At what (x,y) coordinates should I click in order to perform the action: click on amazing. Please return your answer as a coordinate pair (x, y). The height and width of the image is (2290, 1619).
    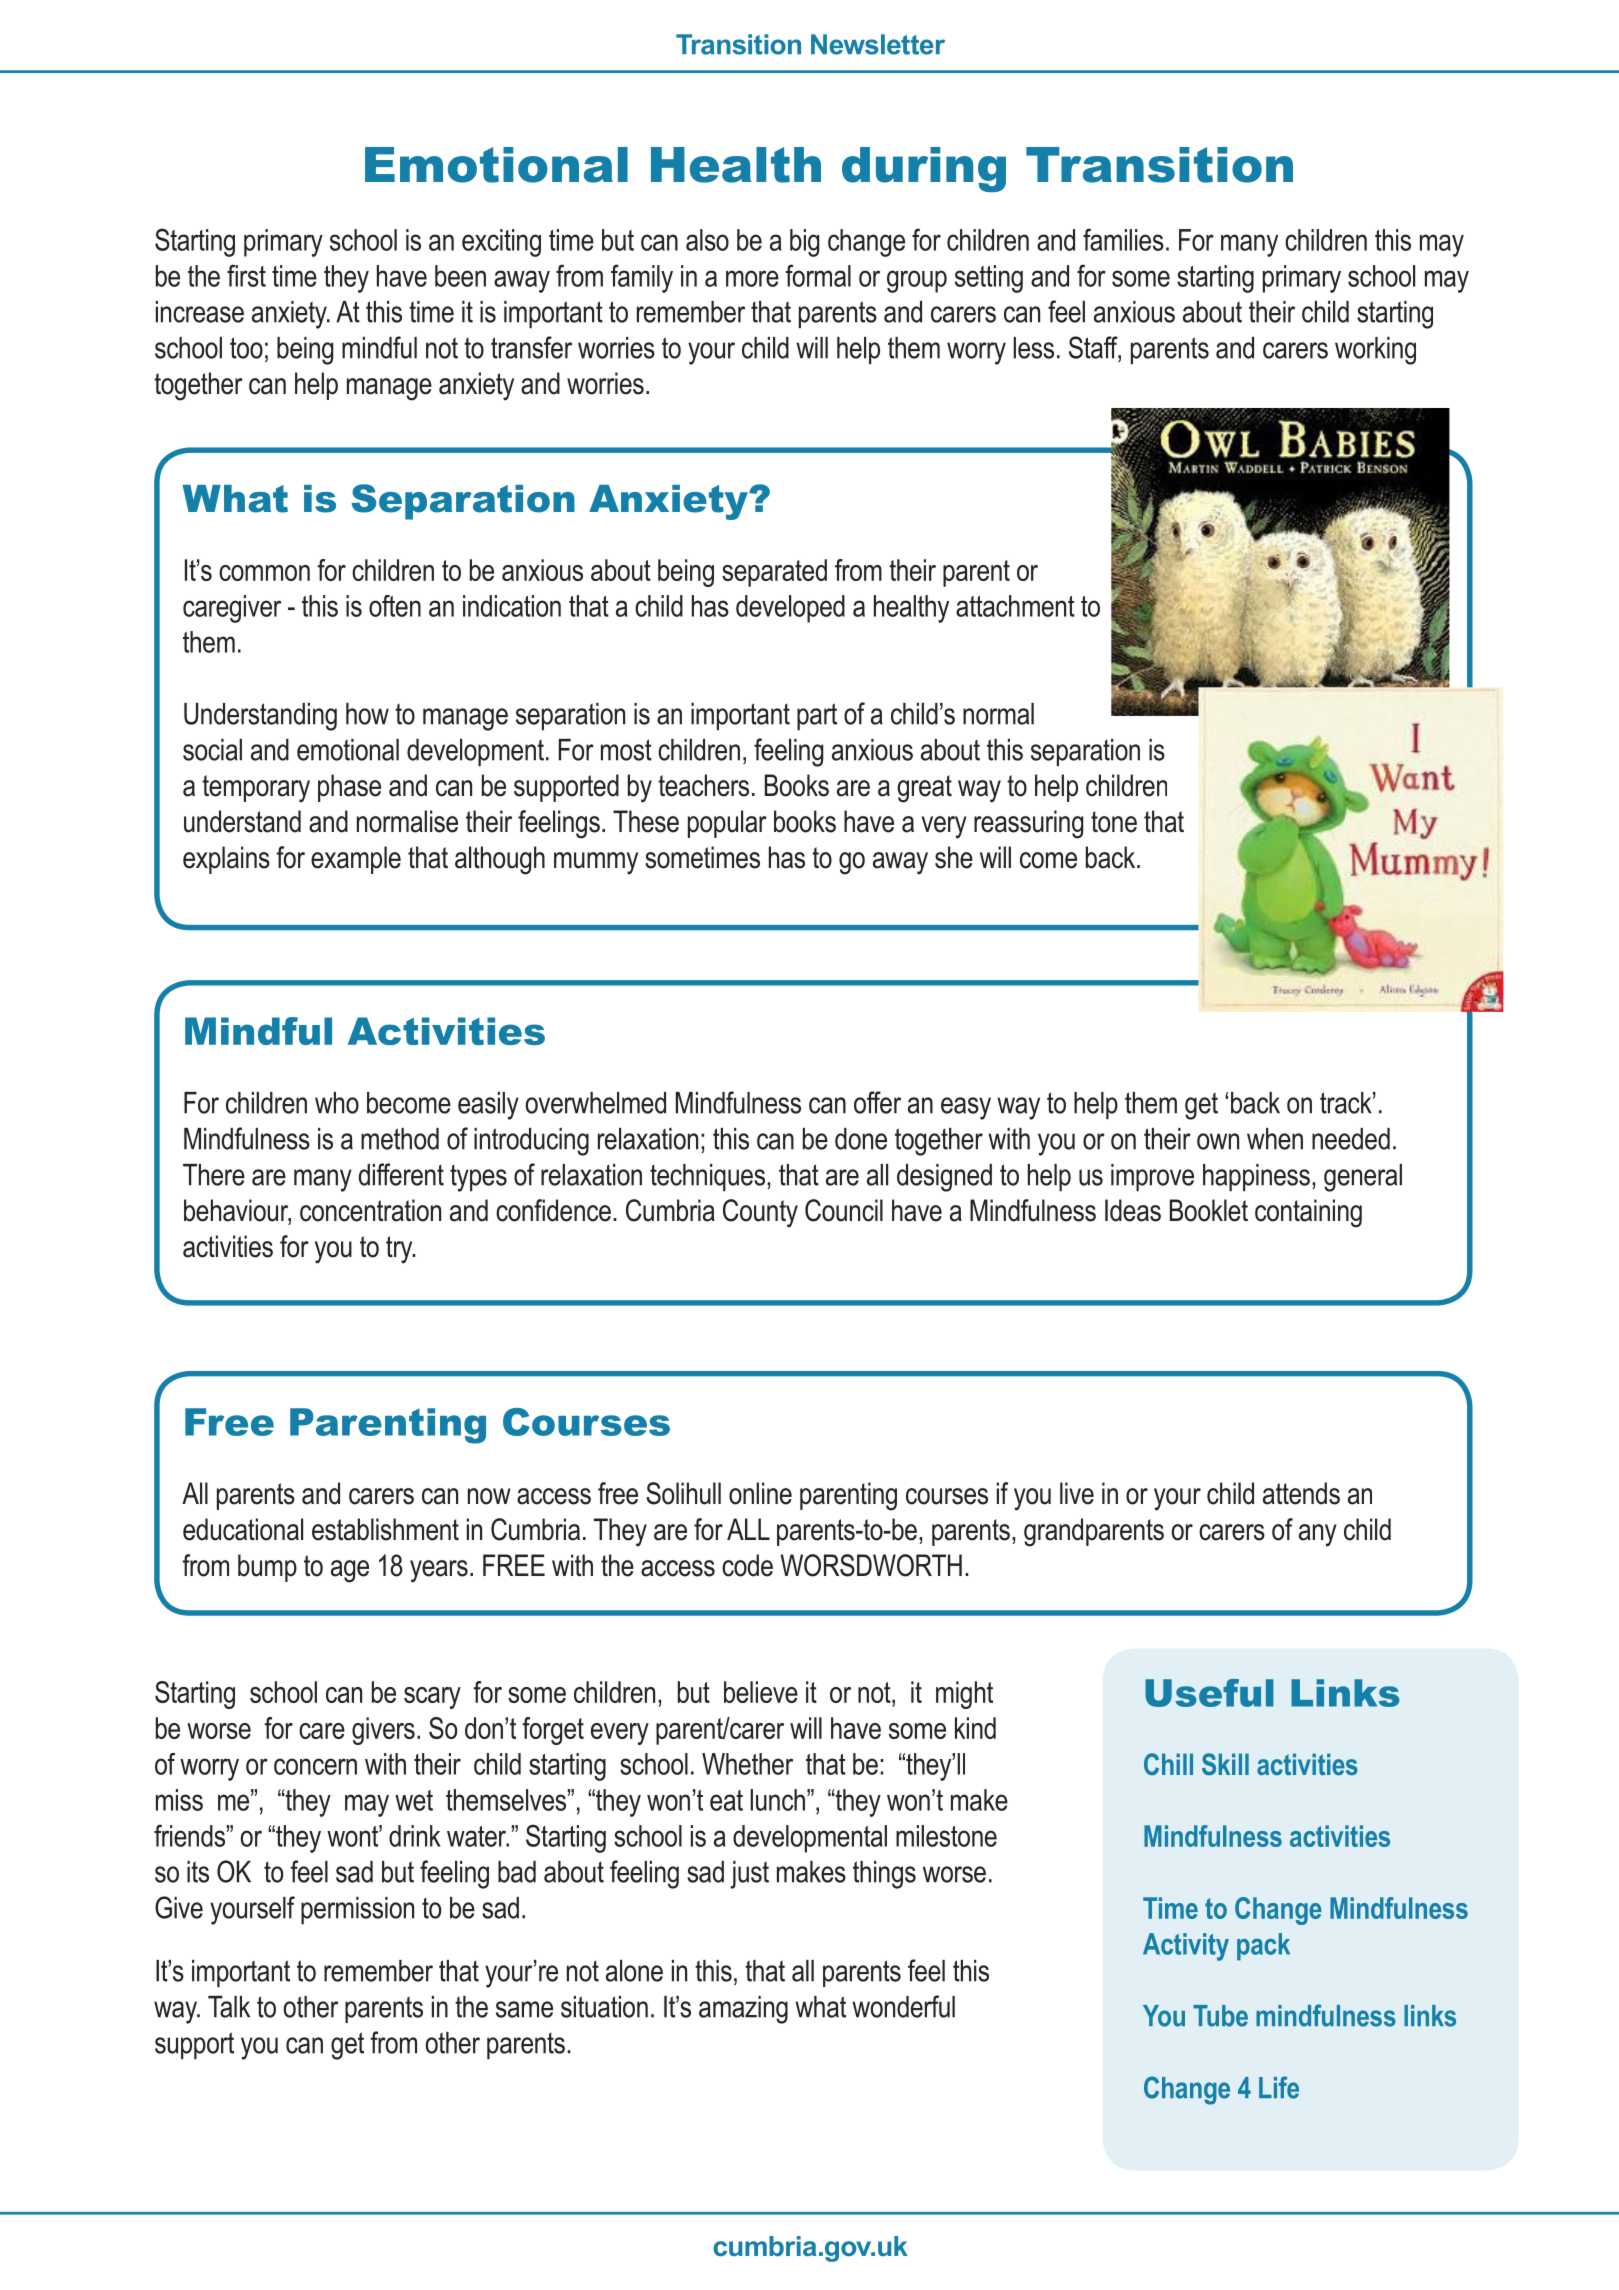
    Looking at the image, I should click on (743, 2010).
